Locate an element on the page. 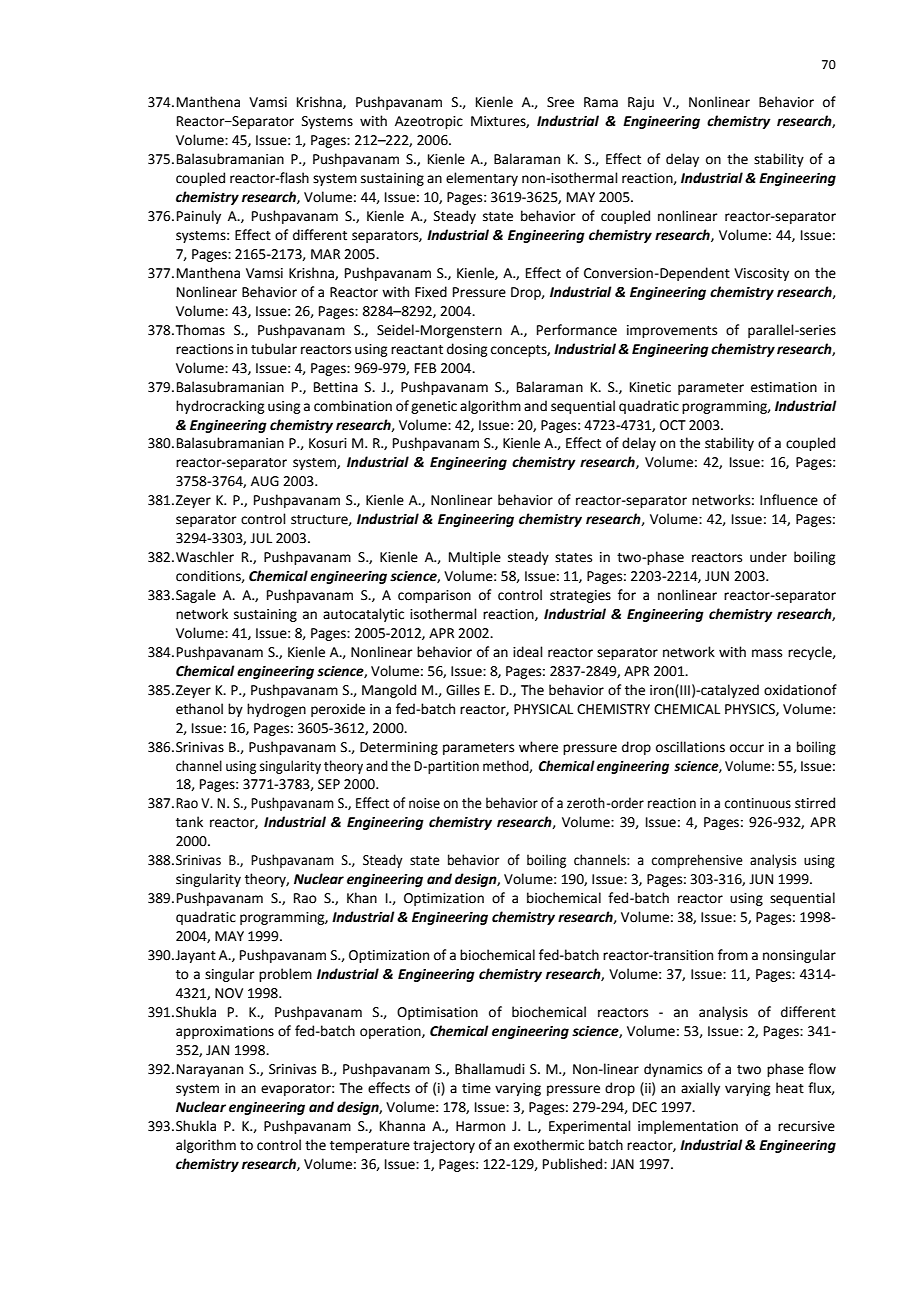 The width and height of the image is (924, 1307). mass is located at coordinates (767, 653).
